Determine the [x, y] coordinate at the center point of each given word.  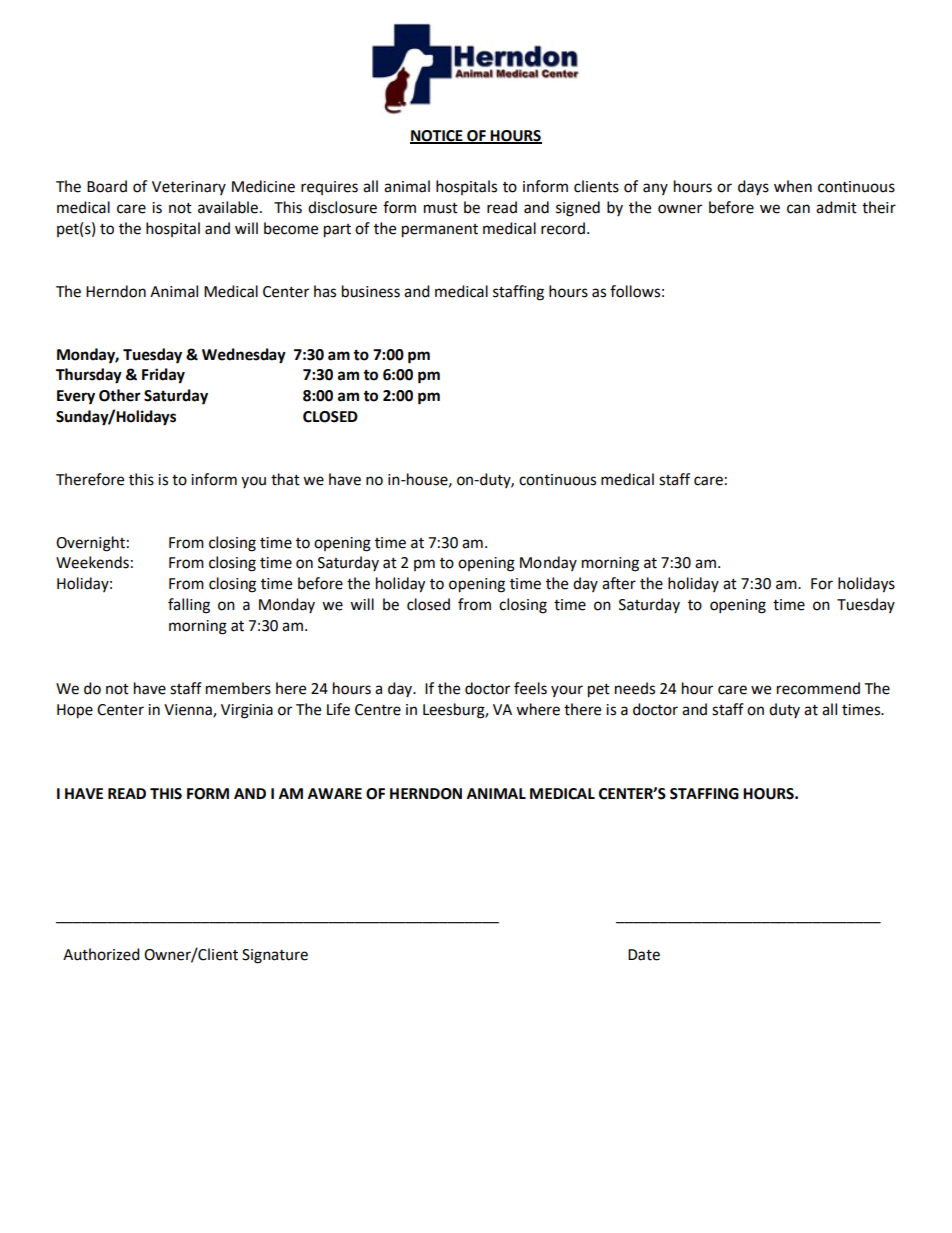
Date [644, 955]
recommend [818, 688]
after [619, 583]
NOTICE [437, 137]
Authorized [101, 954]
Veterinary [189, 188]
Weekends [92, 562]
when [793, 186]
